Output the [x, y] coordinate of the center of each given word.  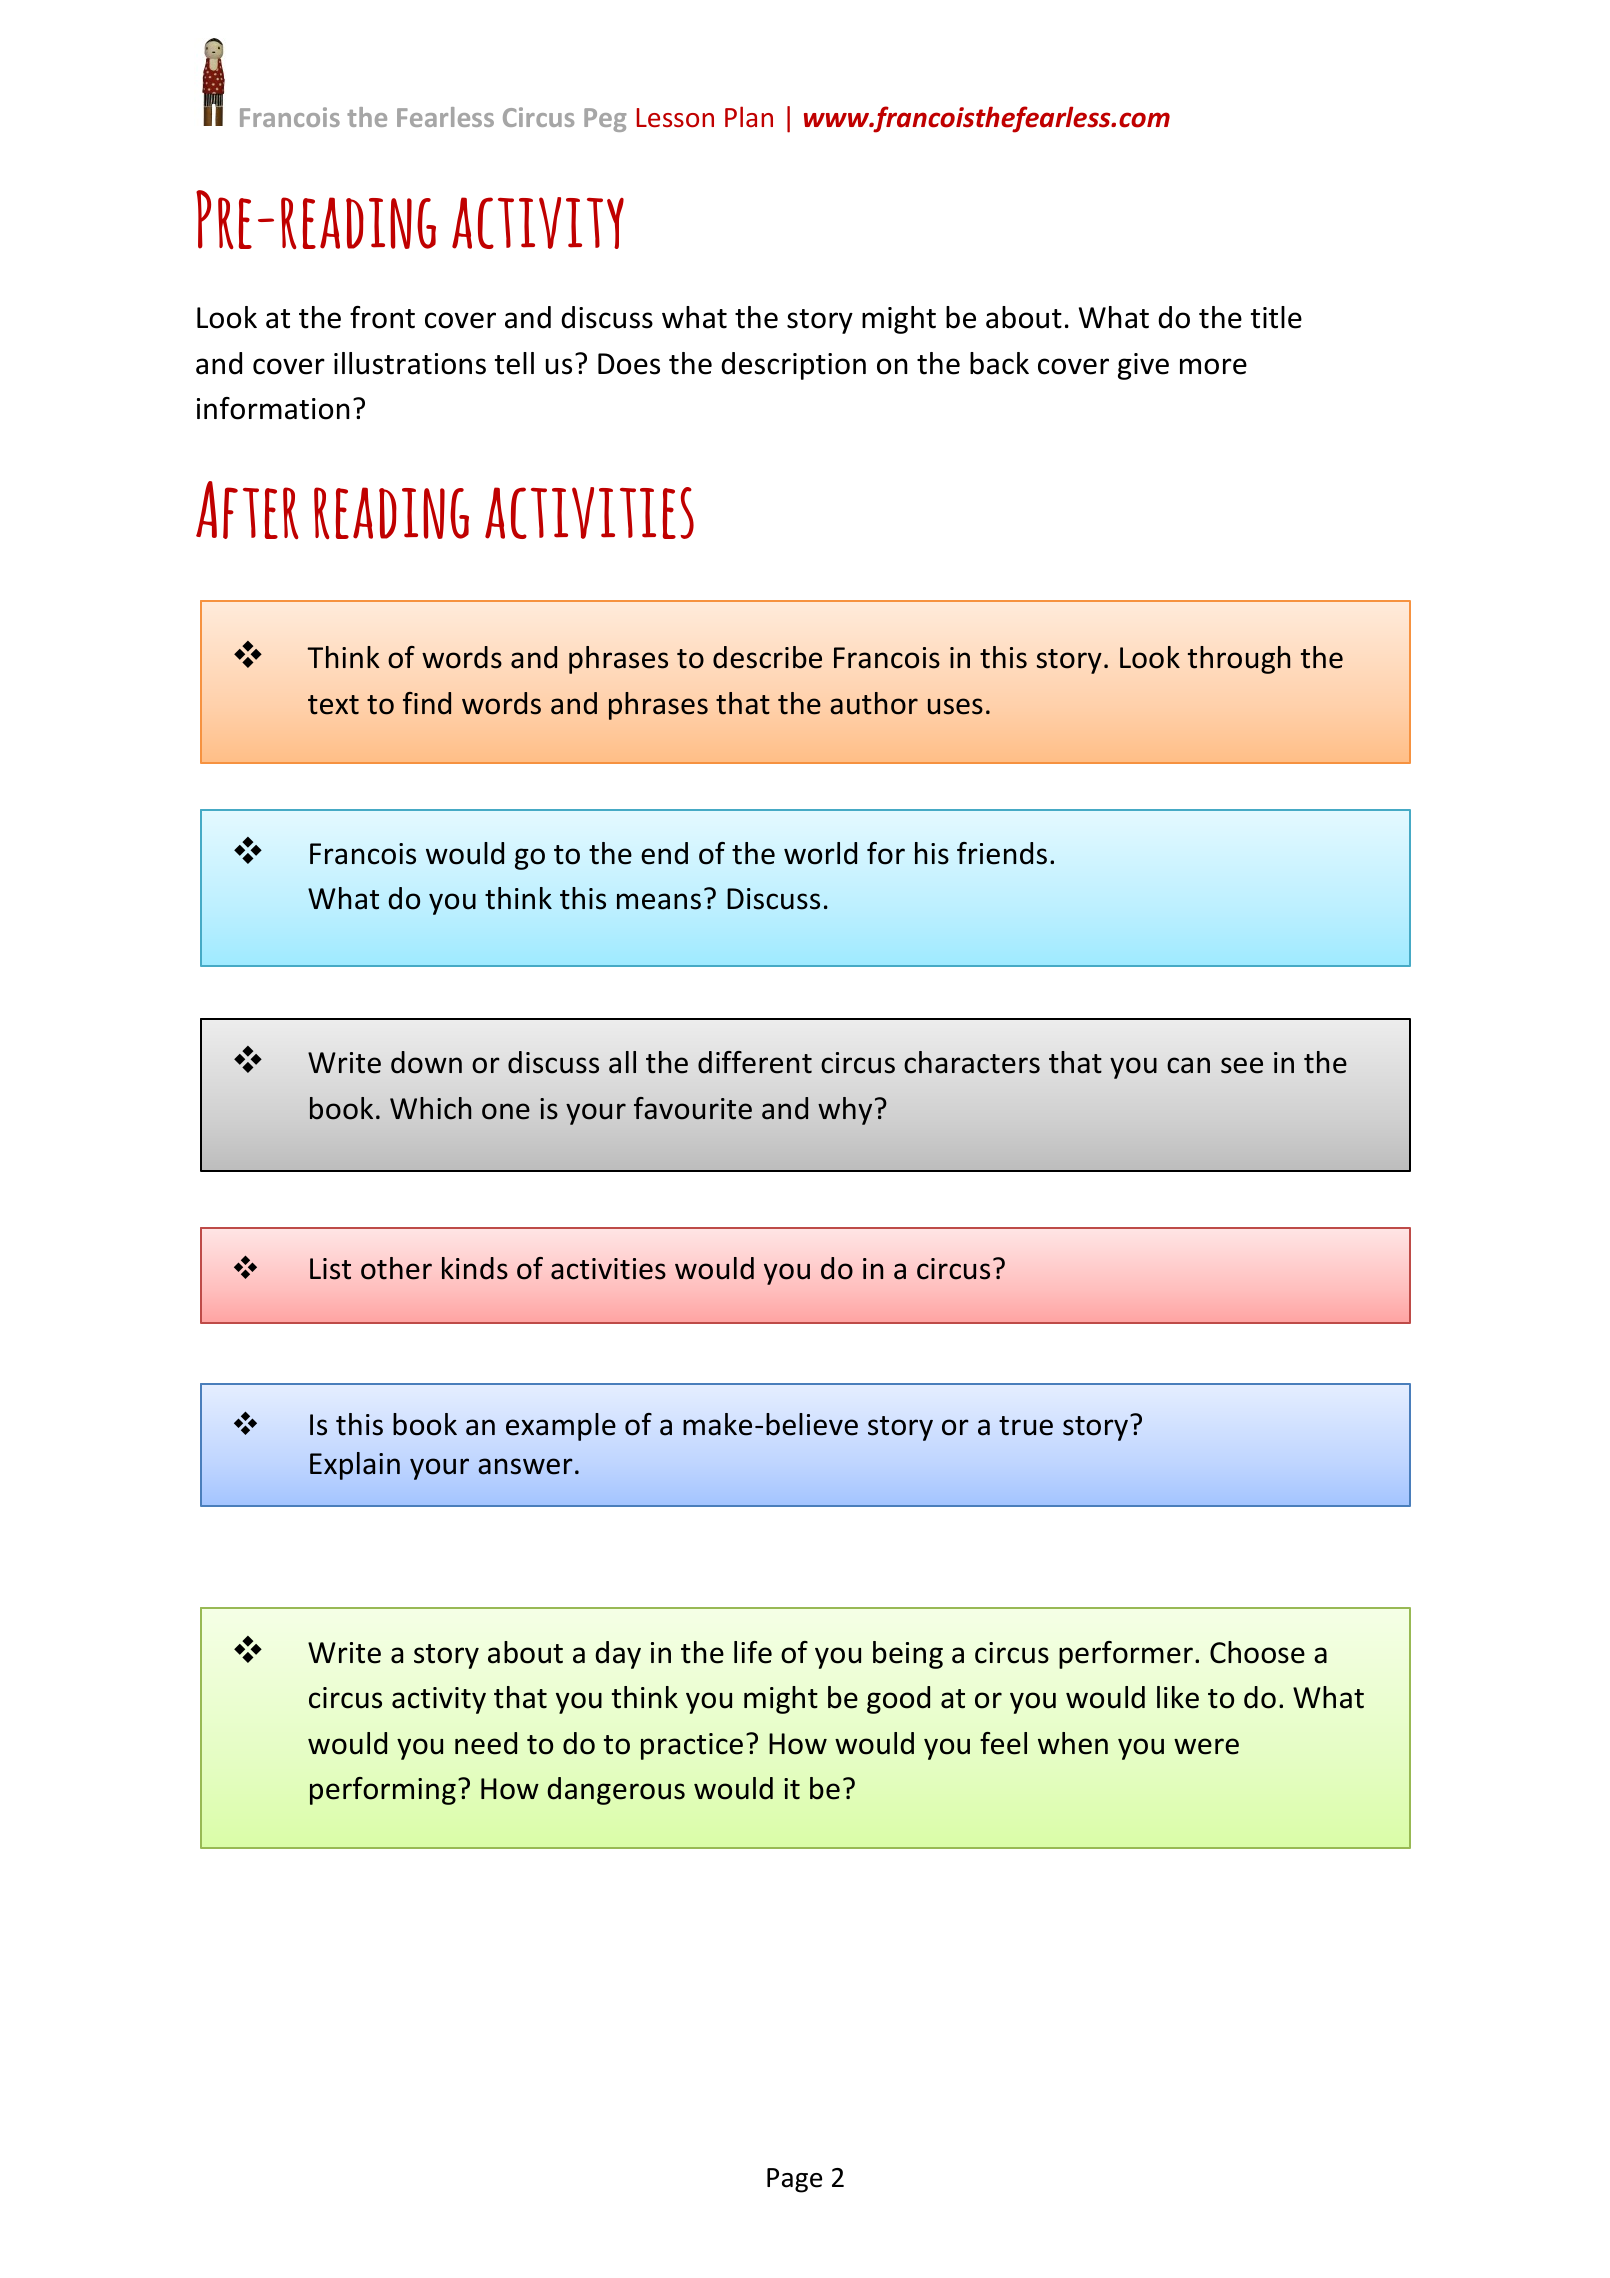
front [382, 317]
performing [383, 1791]
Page [794, 2180]
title [1276, 317]
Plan [749, 117]
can [1188, 1065]
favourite [693, 1108]
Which [430, 1108]
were [1206, 1746]
